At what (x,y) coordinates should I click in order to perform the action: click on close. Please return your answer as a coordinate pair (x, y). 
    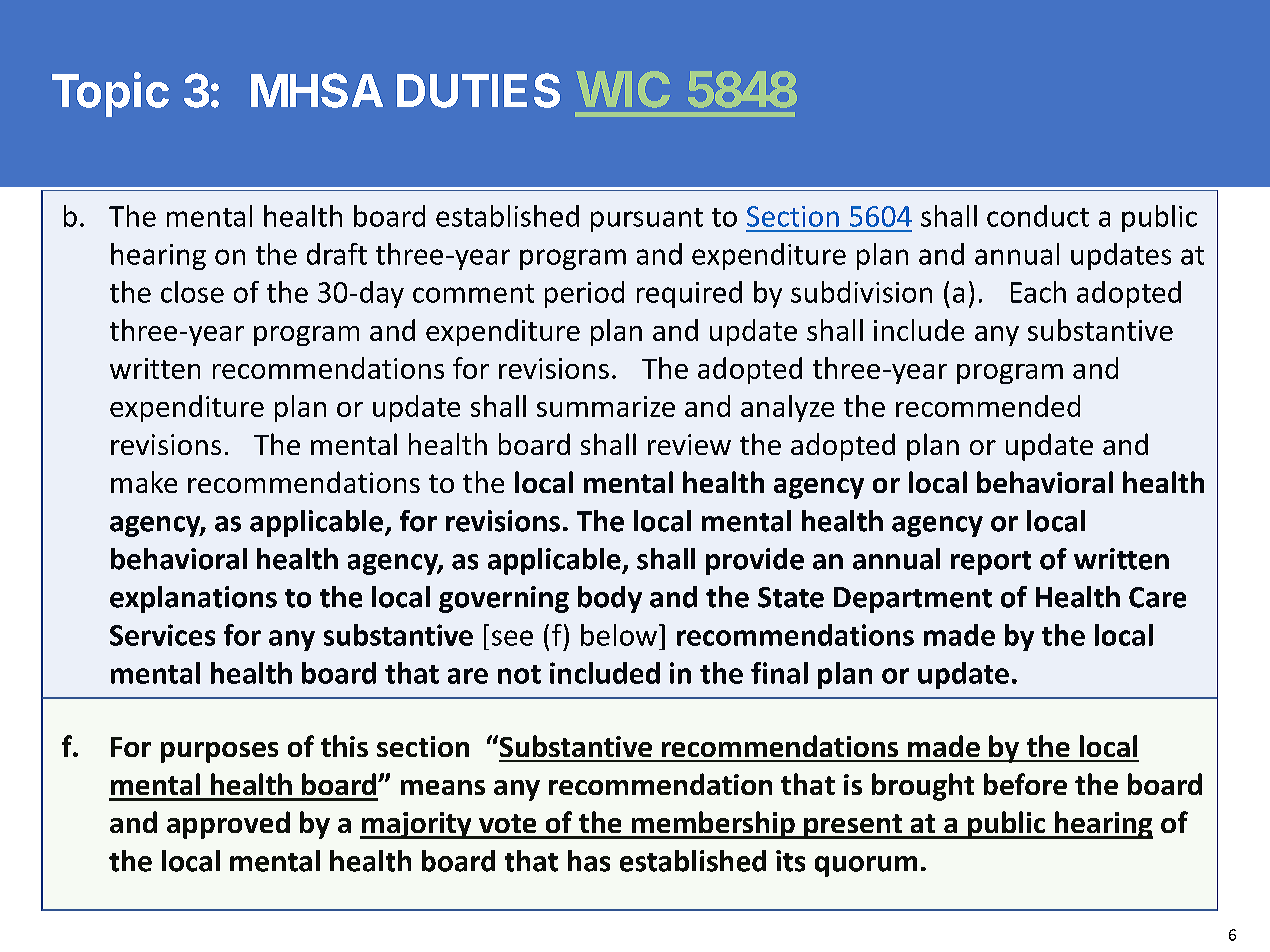
    Looking at the image, I should click on (192, 292).
